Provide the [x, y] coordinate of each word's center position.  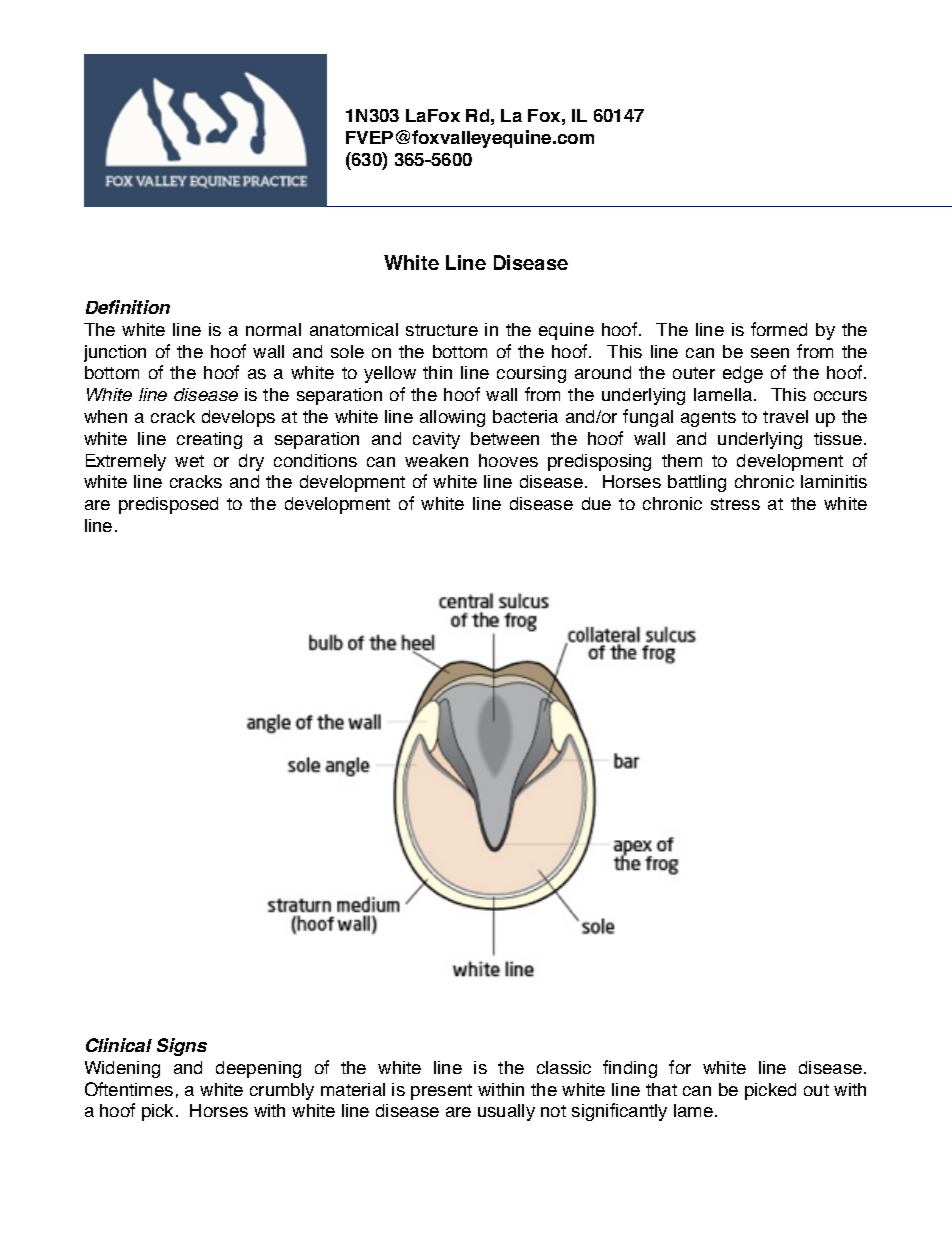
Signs [182, 1047]
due [596, 503]
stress [735, 504]
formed [779, 329]
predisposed [168, 505]
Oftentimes [129, 1089]
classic [564, 1067]
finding [630, 1069]
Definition [128, 307]
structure [442, 330]
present [441, 1092]
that [661, 1089]
